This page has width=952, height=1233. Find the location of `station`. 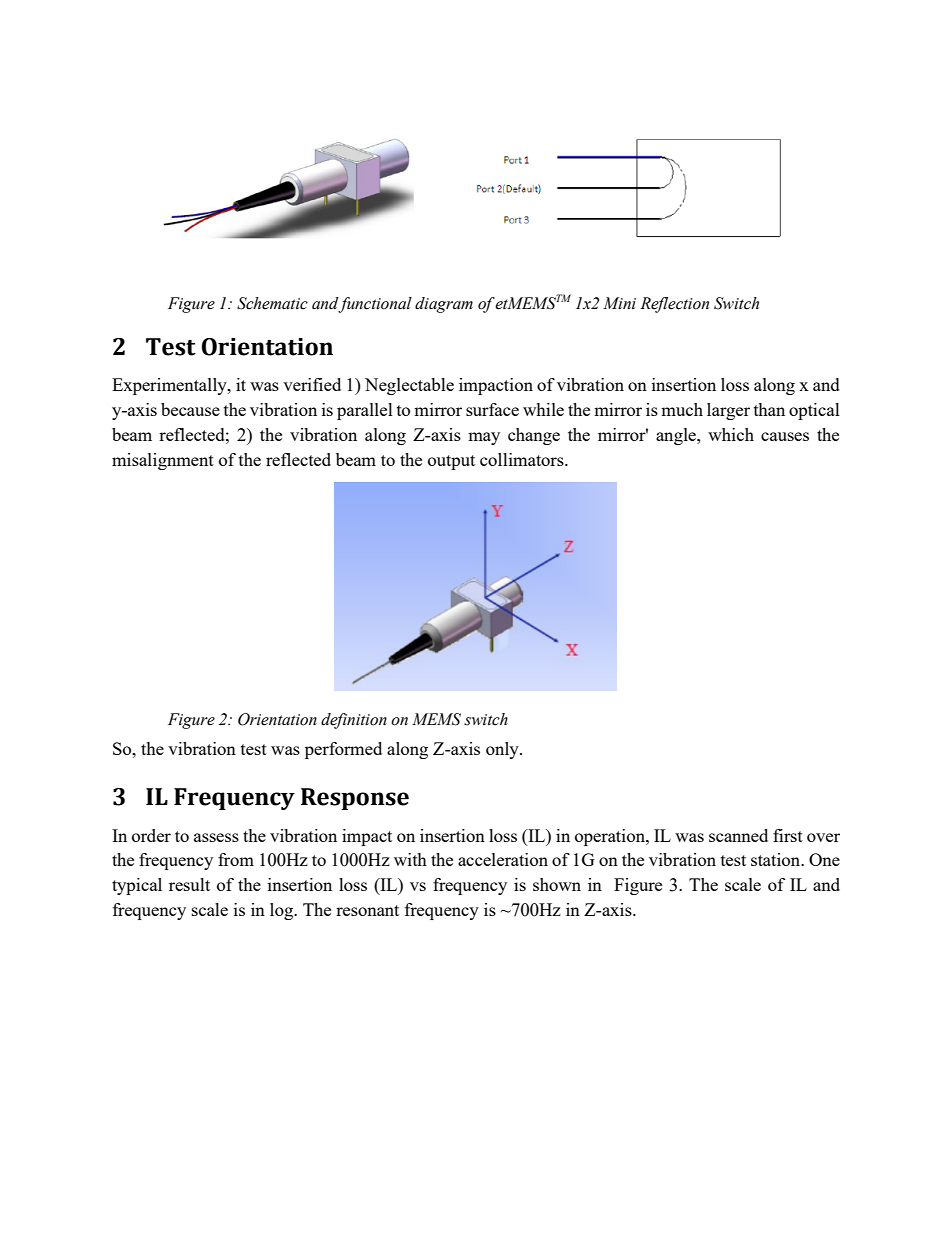

station is located at coordinates (777, 859).
